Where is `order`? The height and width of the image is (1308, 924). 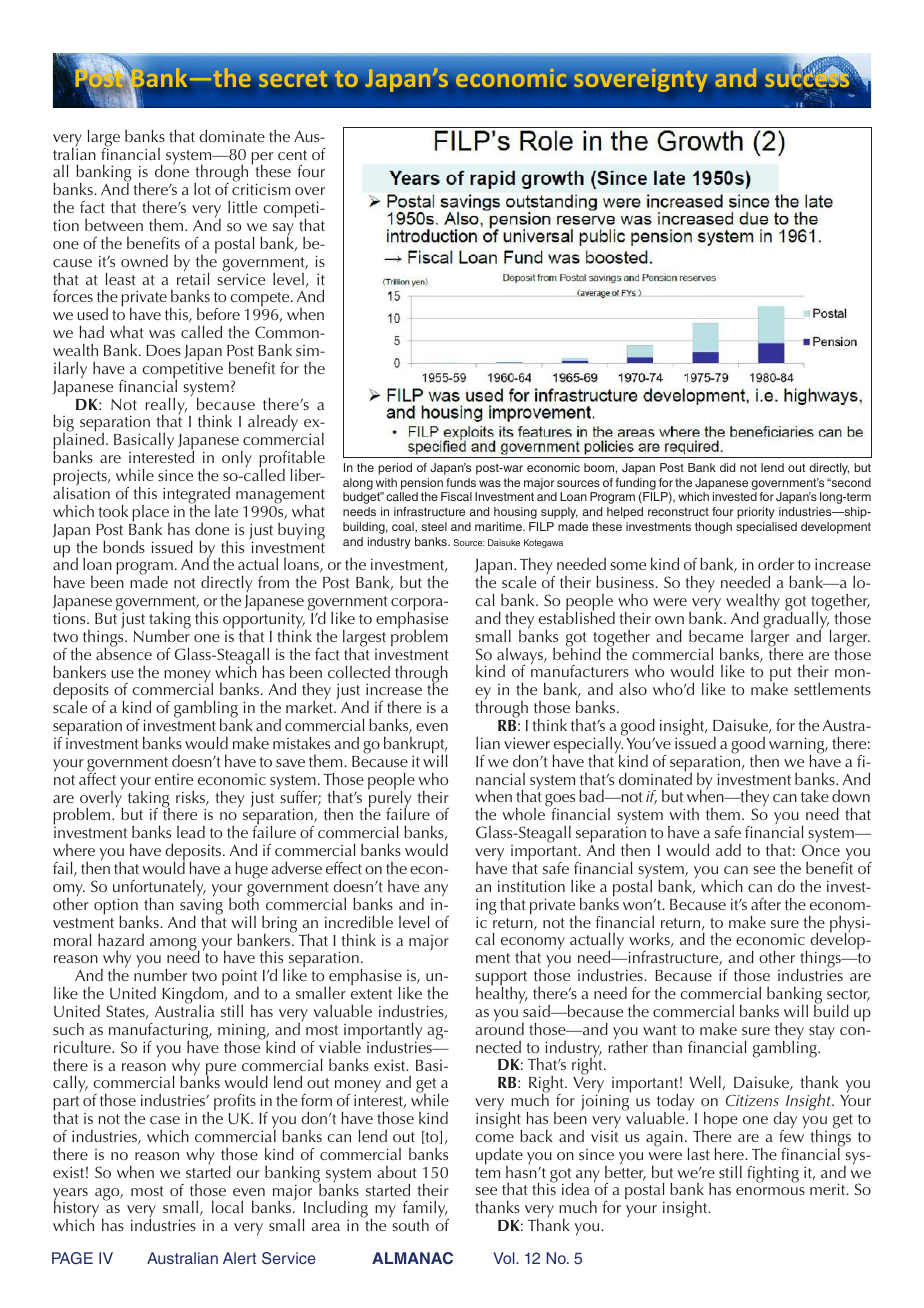 order is located at coordinates (776, 564).
